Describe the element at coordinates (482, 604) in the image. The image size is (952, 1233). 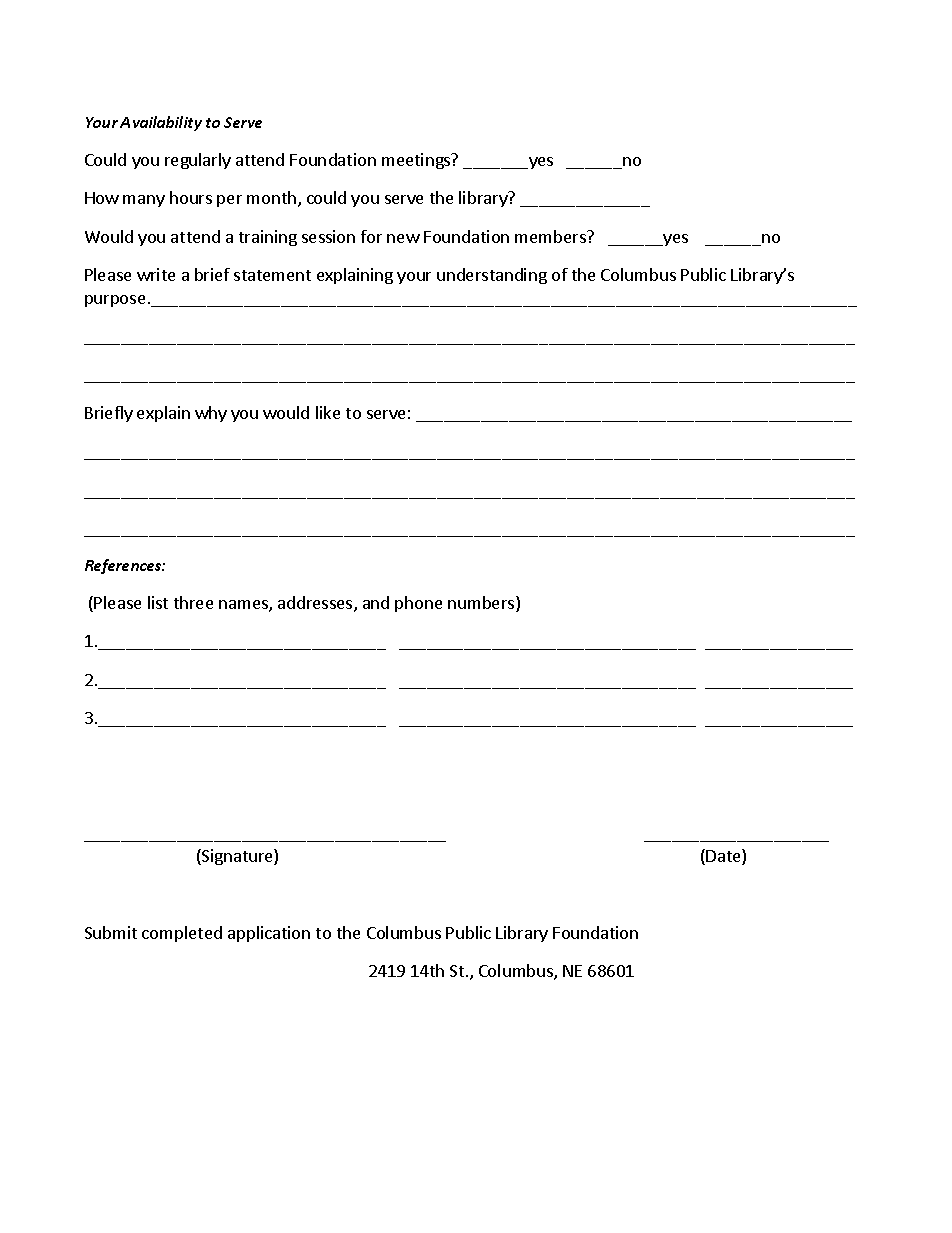
I see `numbers` at that location.
